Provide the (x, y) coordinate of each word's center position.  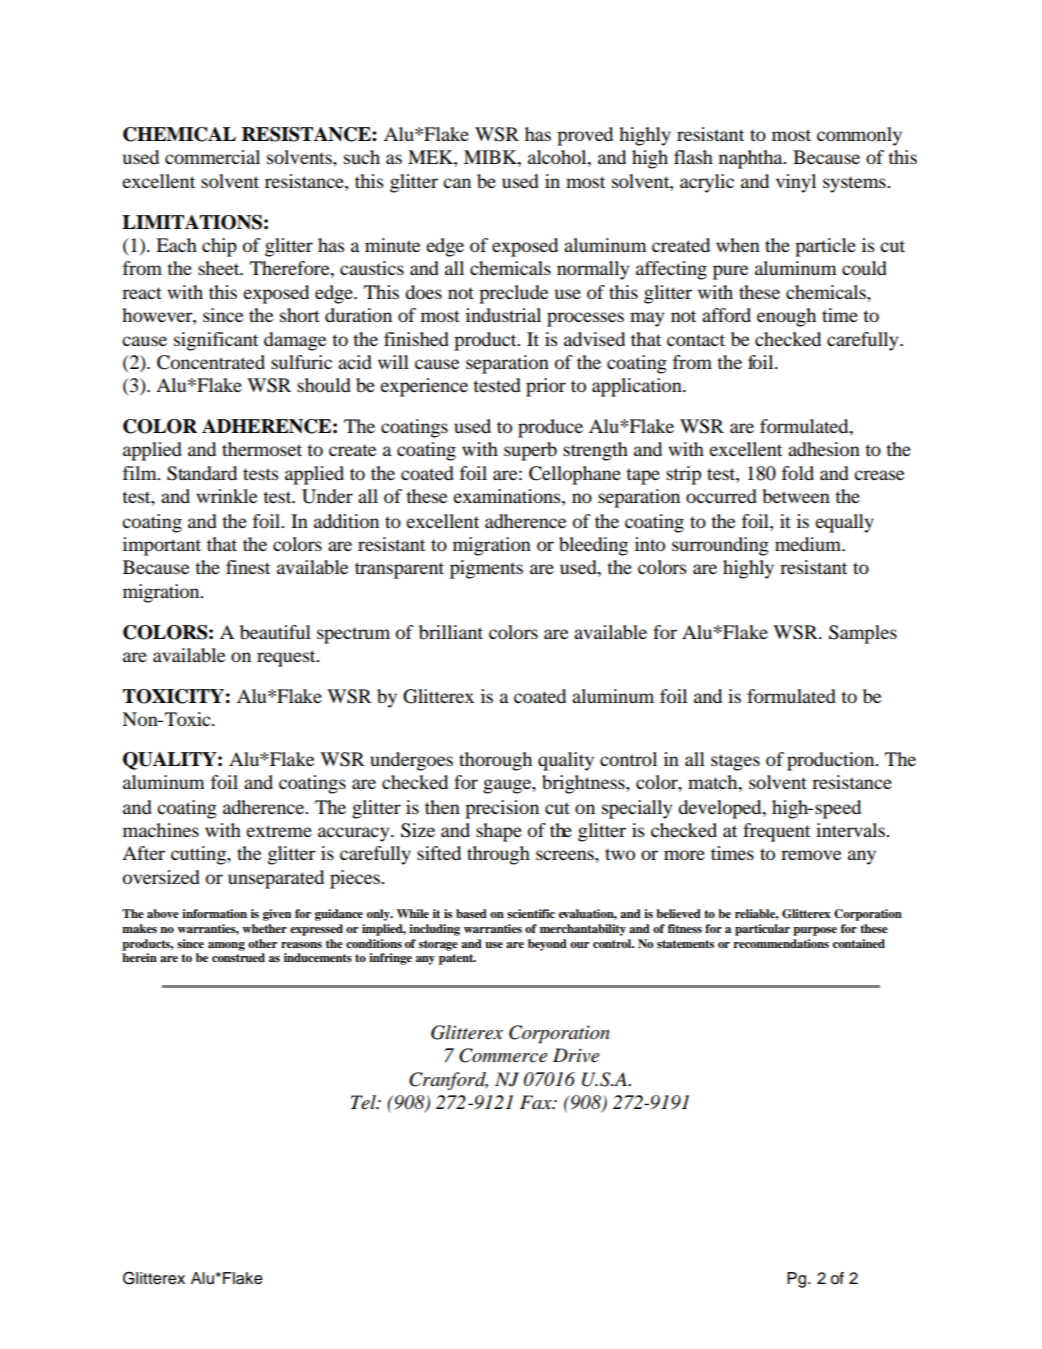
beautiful (275, 632)
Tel (364, 1102)
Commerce (503, 1055)
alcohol (558, 157)
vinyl (796, 183)
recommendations (781, 943)
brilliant (451, 632)
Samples (863, 634)
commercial (212, 157)
